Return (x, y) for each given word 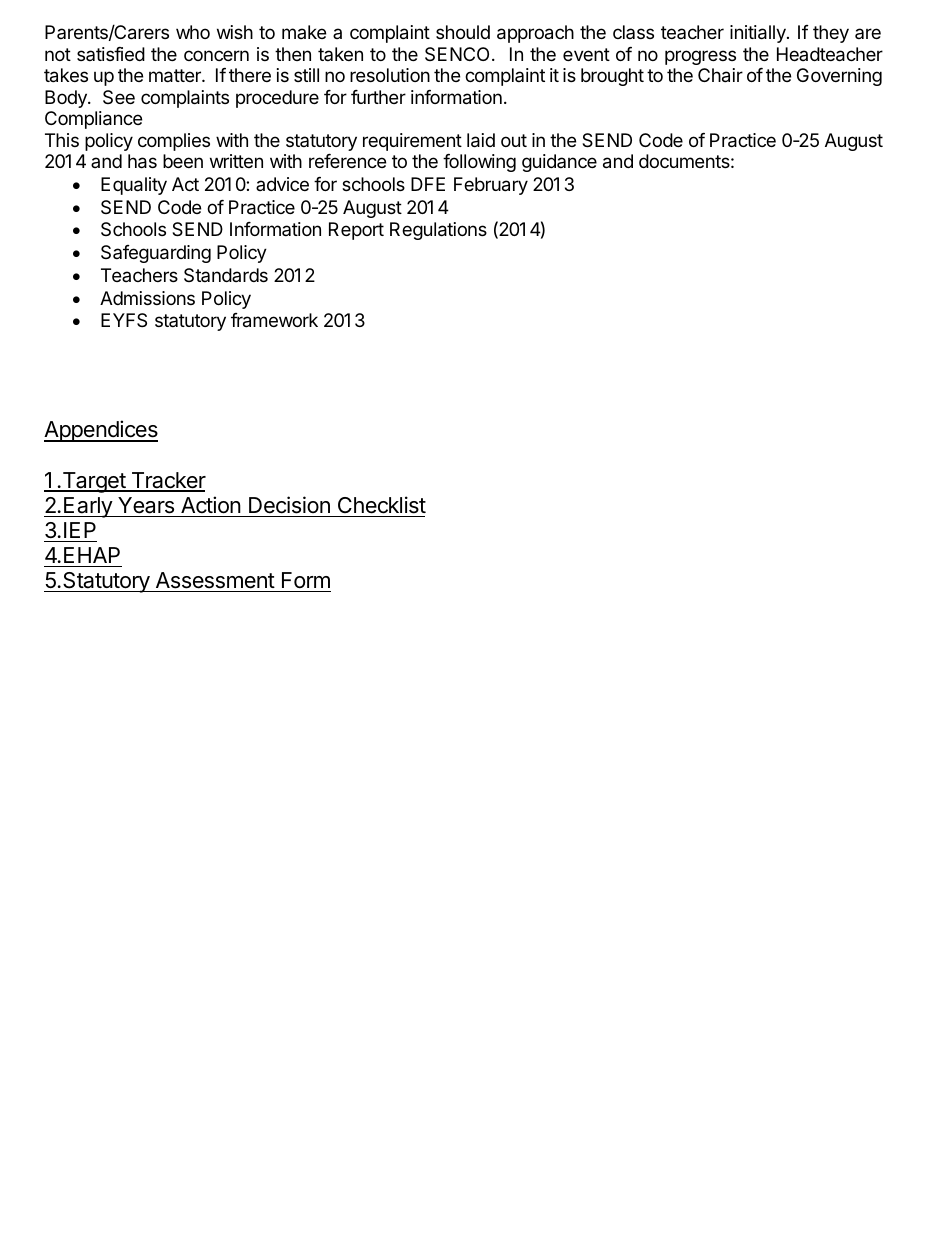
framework (274, 320)
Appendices (101, 431)
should (463, 32)
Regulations (438, 231)
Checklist (382, 505)
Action (211, 505)
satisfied (111, 54)
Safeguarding (156, 254)
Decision (289, 505)
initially (759, 34)
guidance (559, 163)
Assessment (215, 580)
